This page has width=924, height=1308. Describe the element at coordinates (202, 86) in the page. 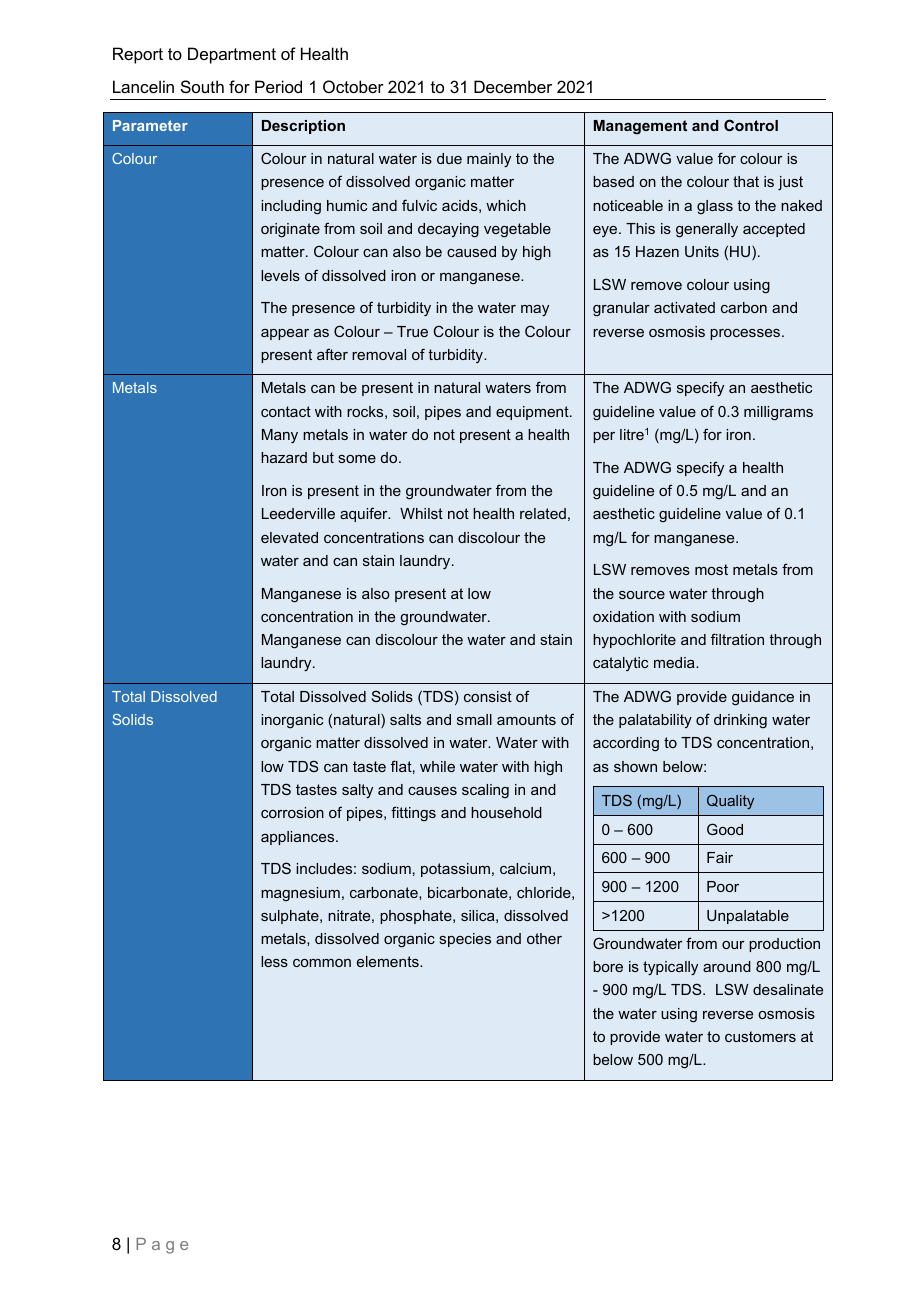

I see `South` at that location.
